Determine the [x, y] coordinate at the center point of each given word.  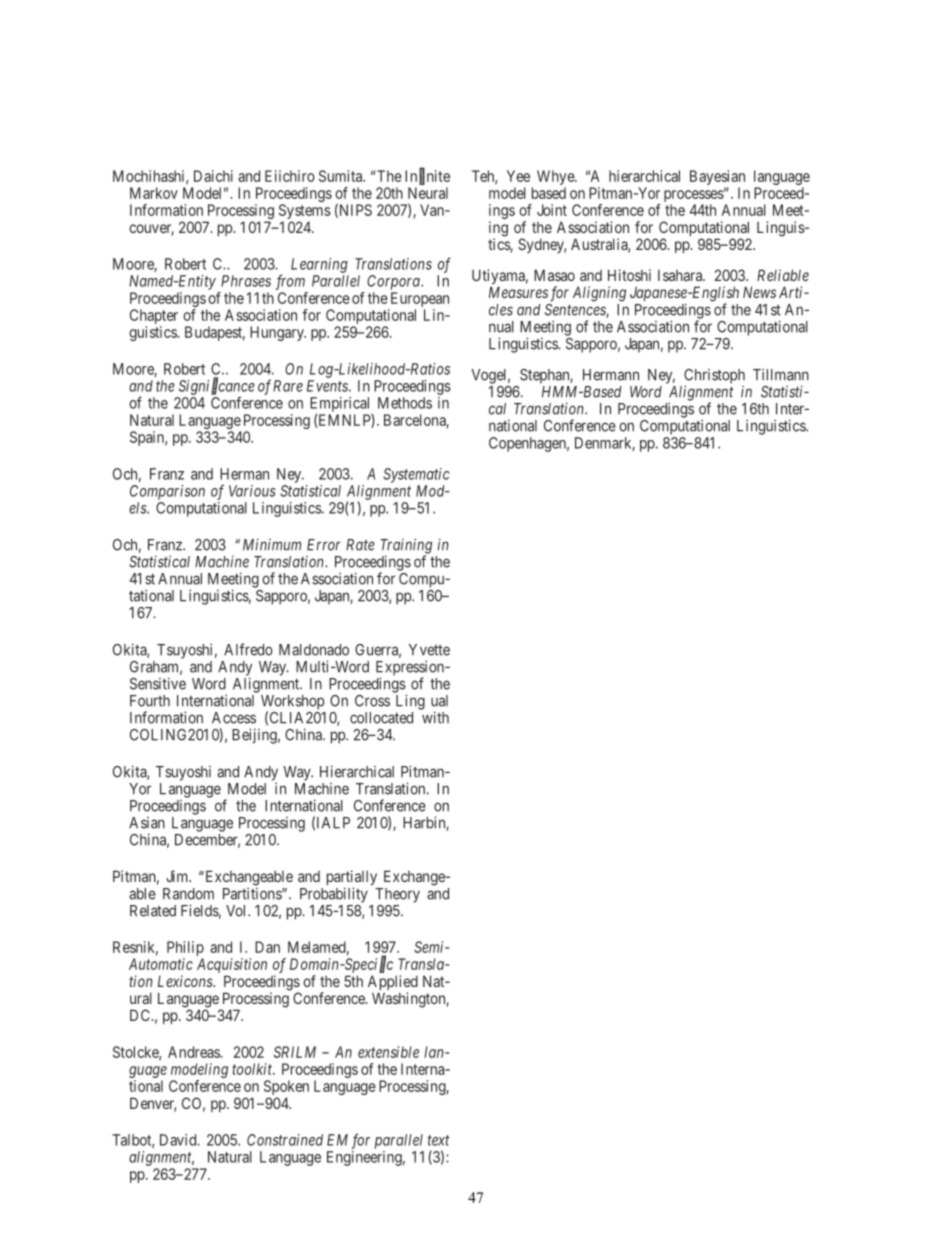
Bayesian [717, 179]
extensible [388, 1052]
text [439, 1140]
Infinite [427, 176]
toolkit [253, 1069]
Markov [154, 193]
